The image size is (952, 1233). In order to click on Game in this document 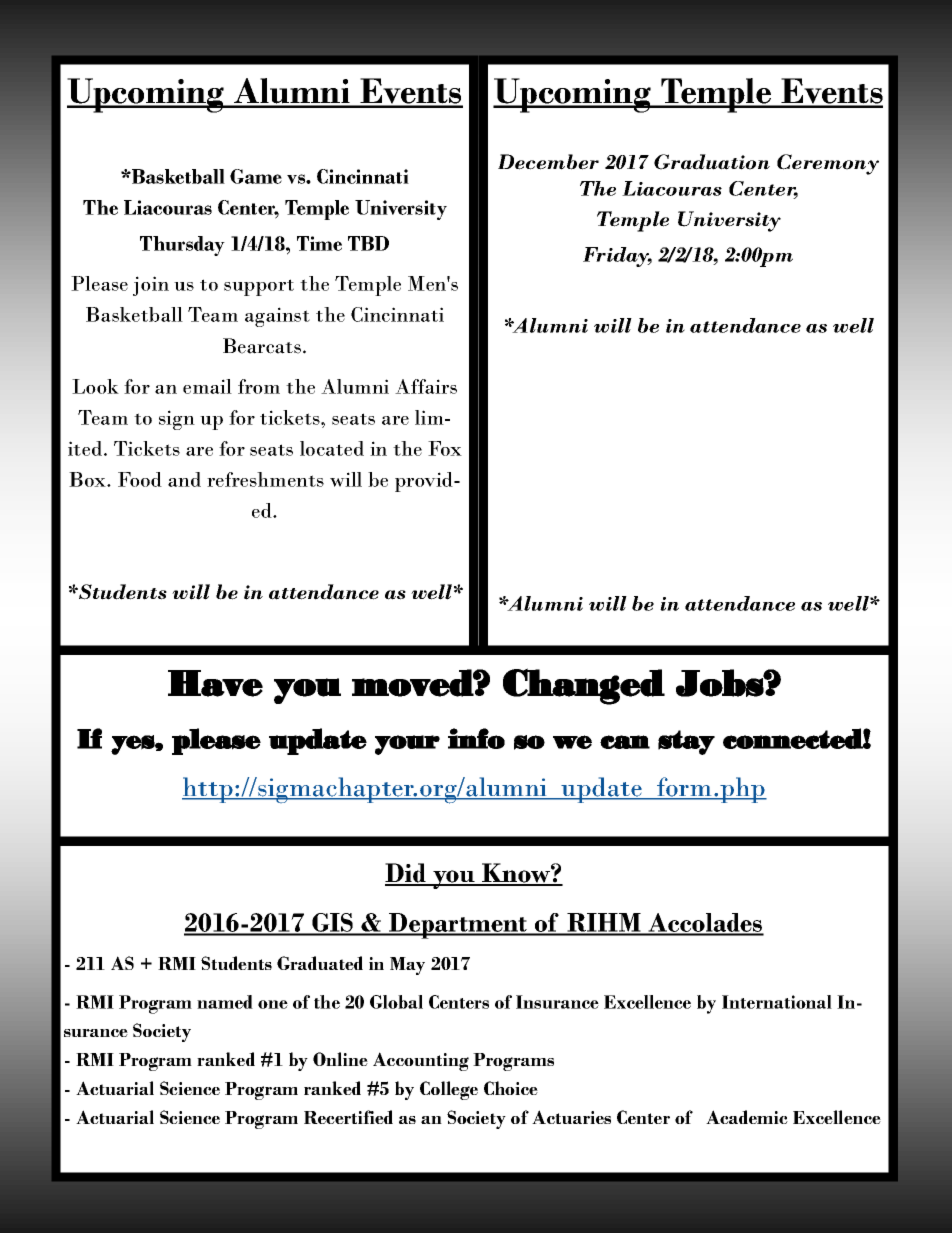, I will do `click(256, 176)`.
